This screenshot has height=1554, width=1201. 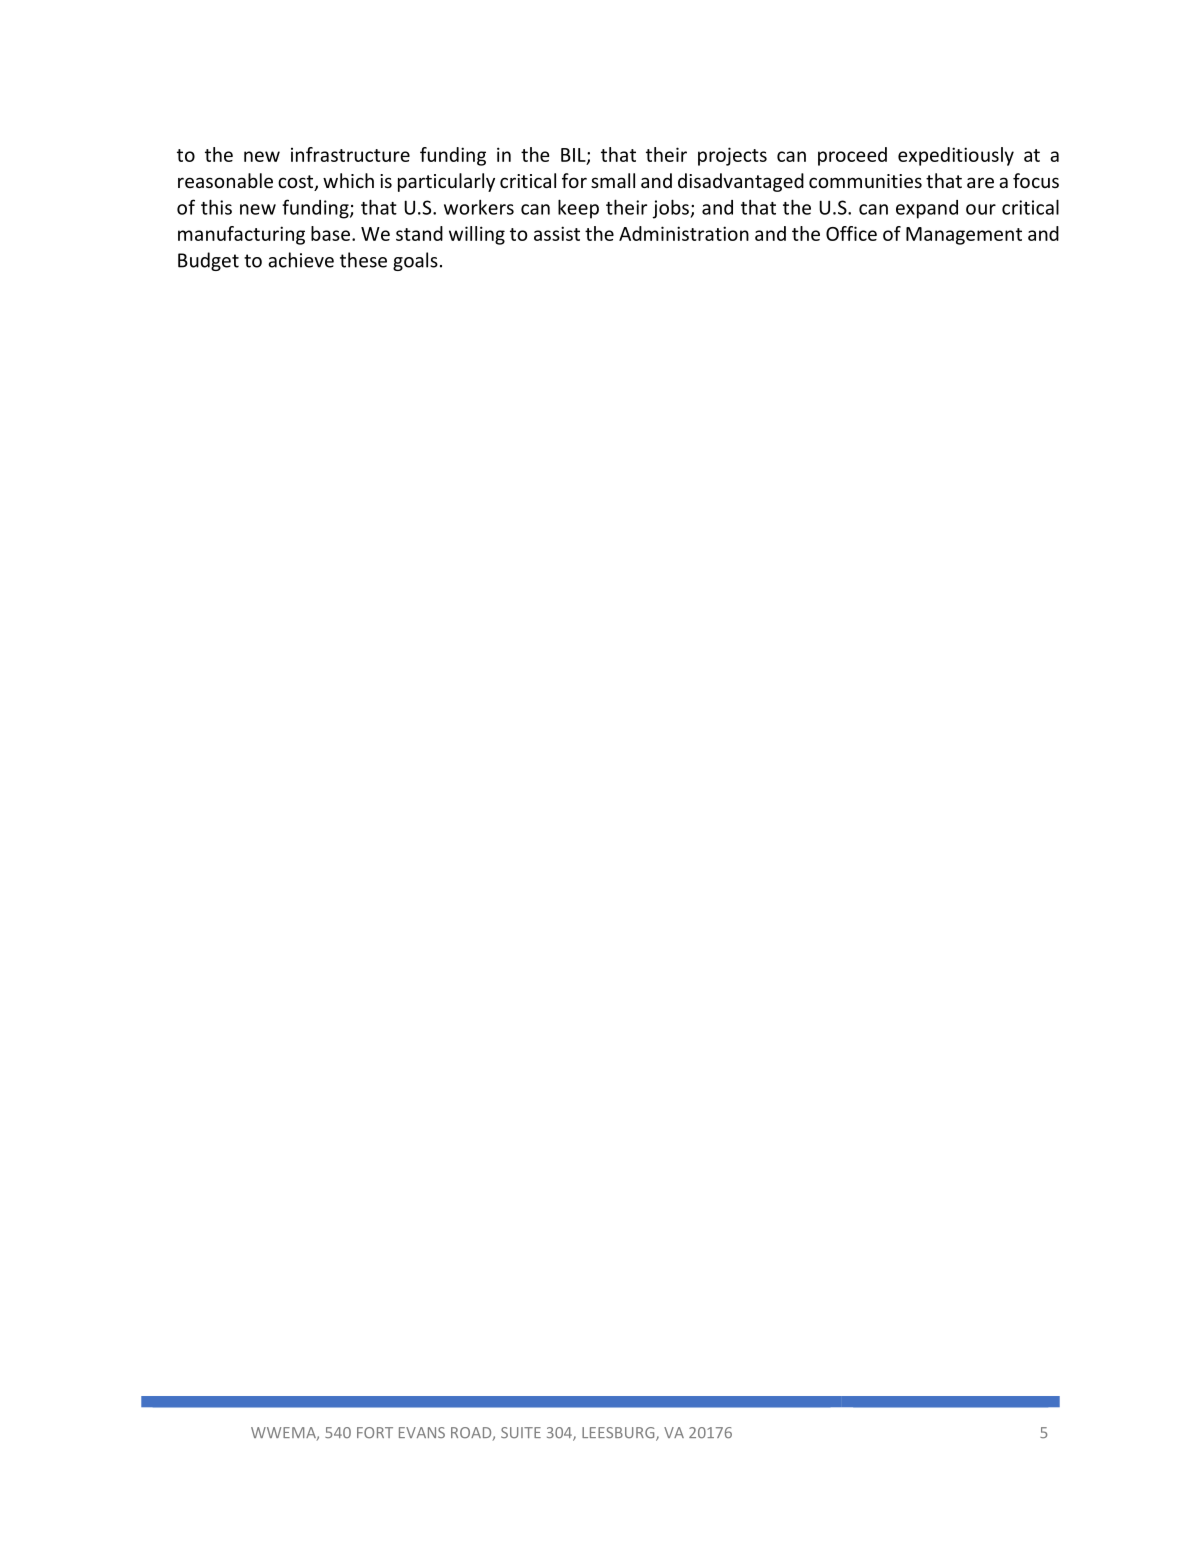 I want to click on goals, so click(x=415, y=261).
